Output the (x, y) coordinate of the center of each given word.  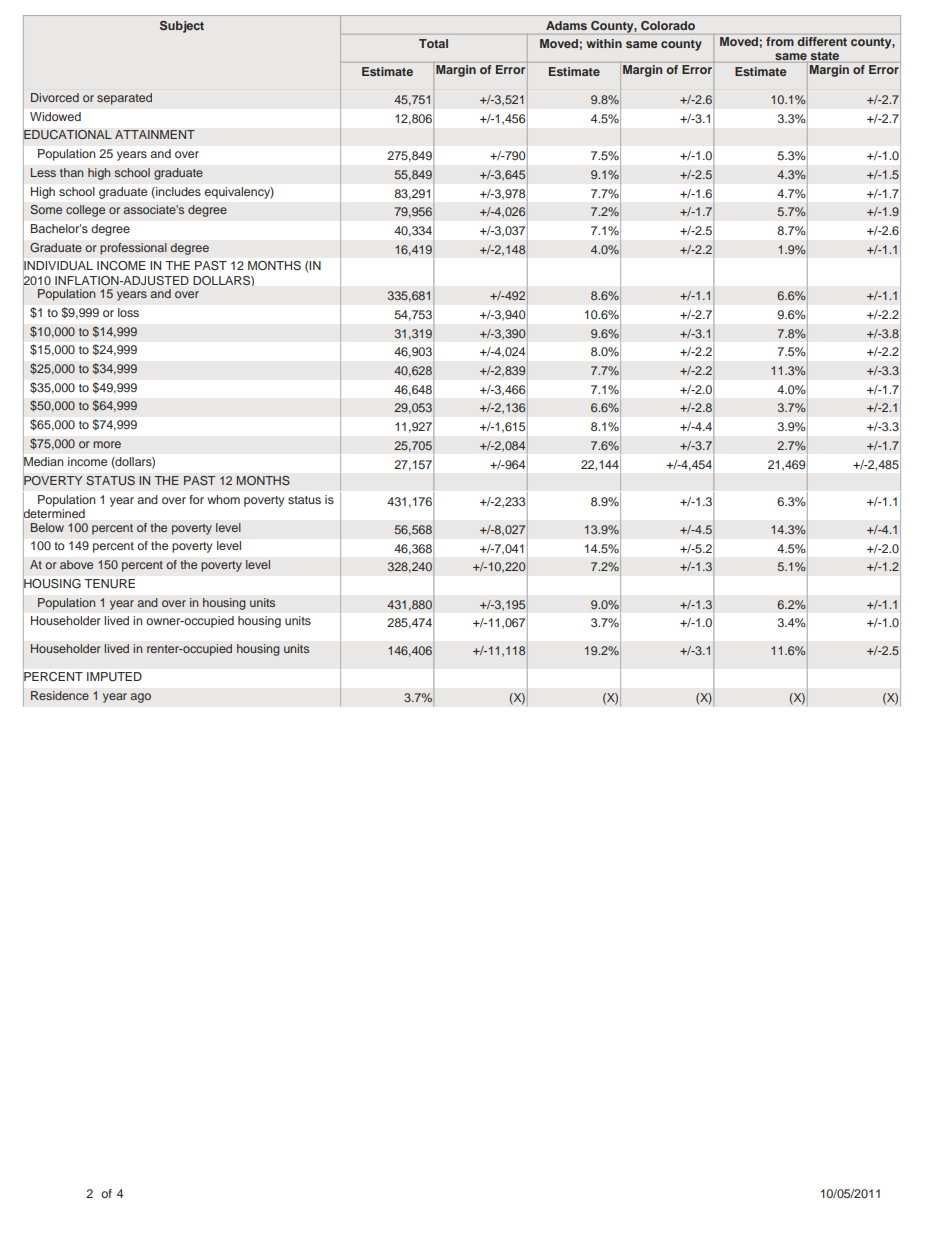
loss (128, 312)
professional (133, 249)
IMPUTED (114, 677)
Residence (60, 695)
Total (433, 43)
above (76, 564)
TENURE (110, 583)
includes (177, 191)
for (196, 499)
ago (140, 698)
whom (223, 499)
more (107, 444)
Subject (182, 27)
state (825, 57)
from (780, 41)
